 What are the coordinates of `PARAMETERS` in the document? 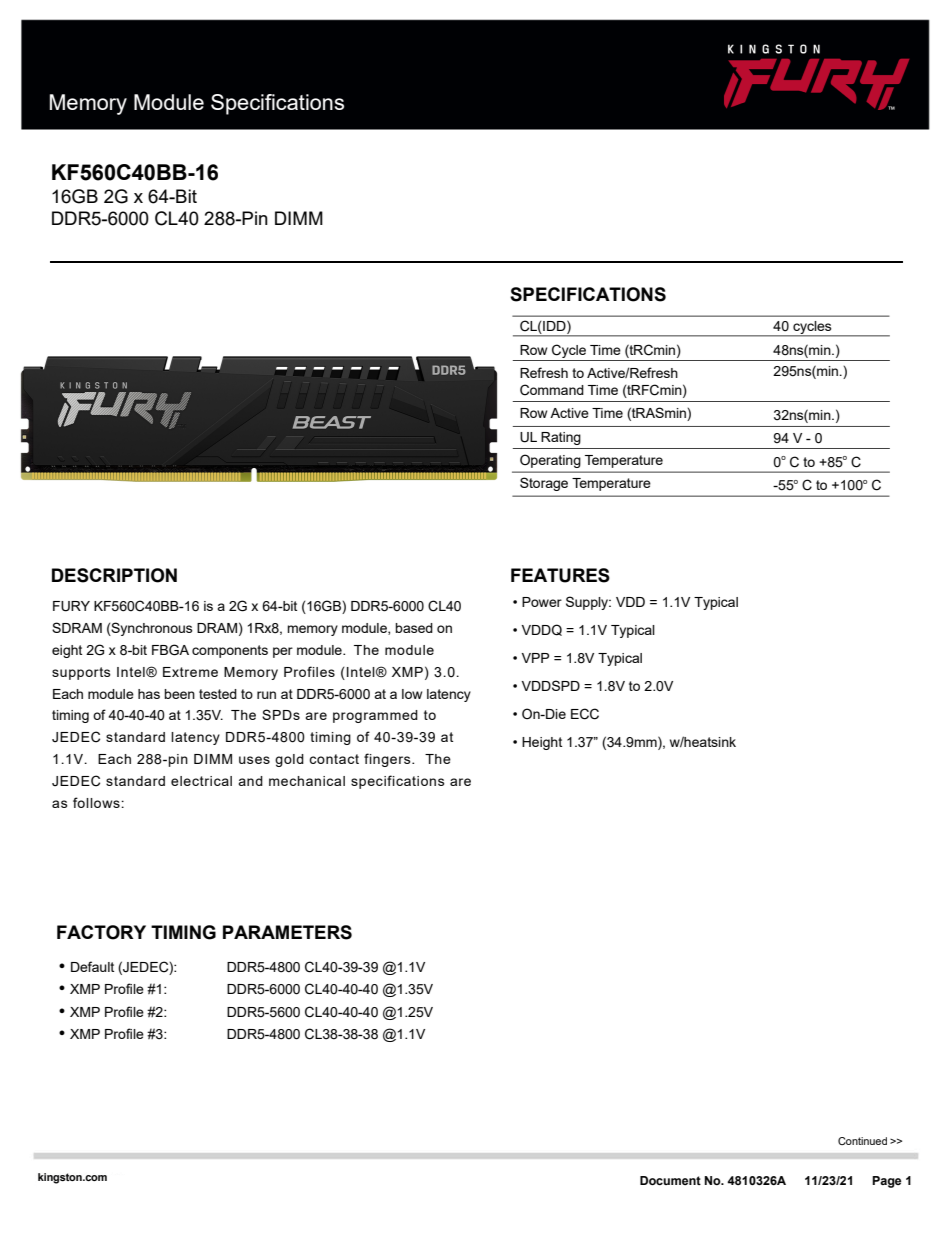 It's located at (287, 932).
